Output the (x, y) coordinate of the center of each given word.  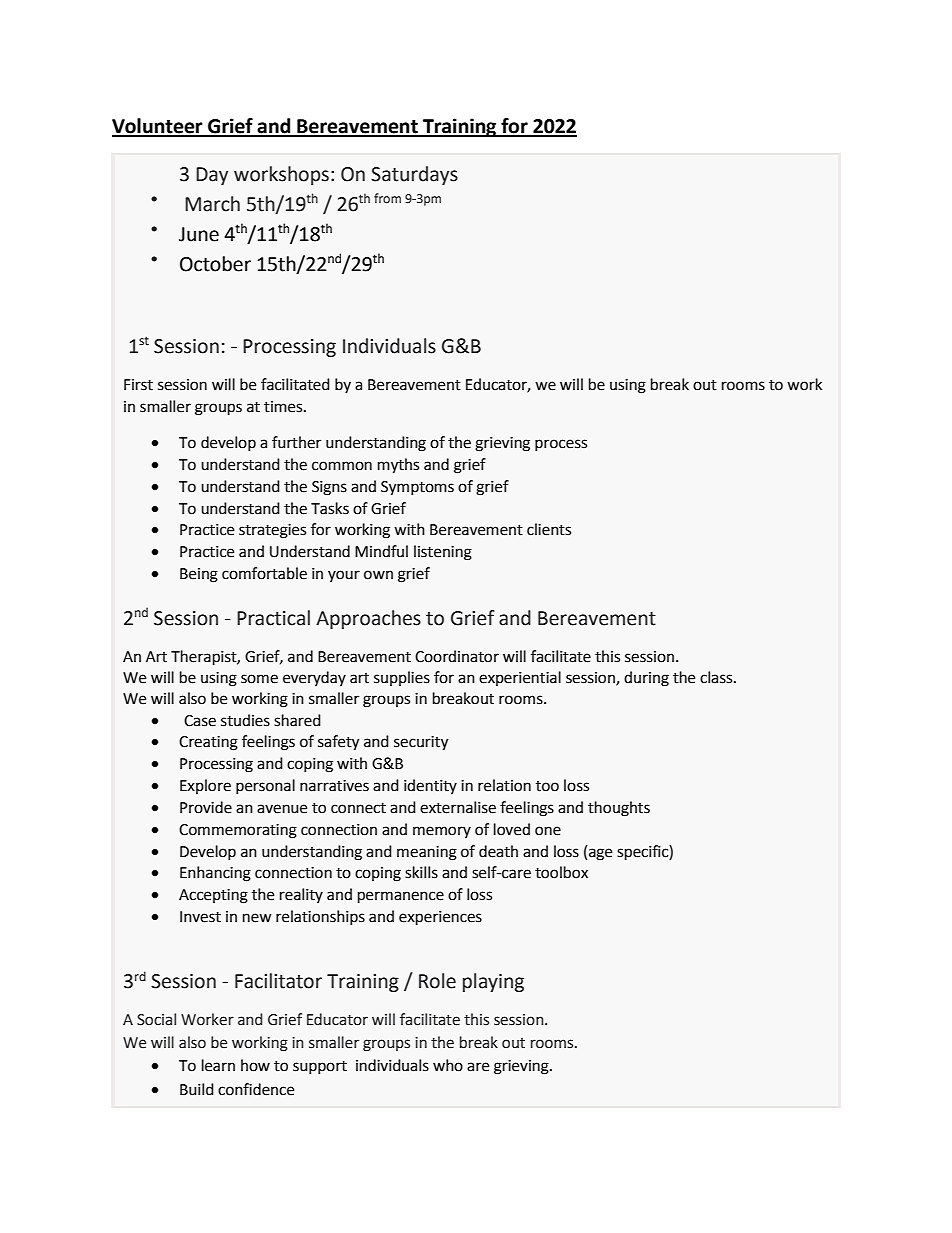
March (212, 204)
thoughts (619, 809)
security (421, 743)
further (296, 442)
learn (218, 1065)
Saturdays (414, 175)
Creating (208, 743)
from (387, 198)
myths (398, 466)
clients (549, 529)
